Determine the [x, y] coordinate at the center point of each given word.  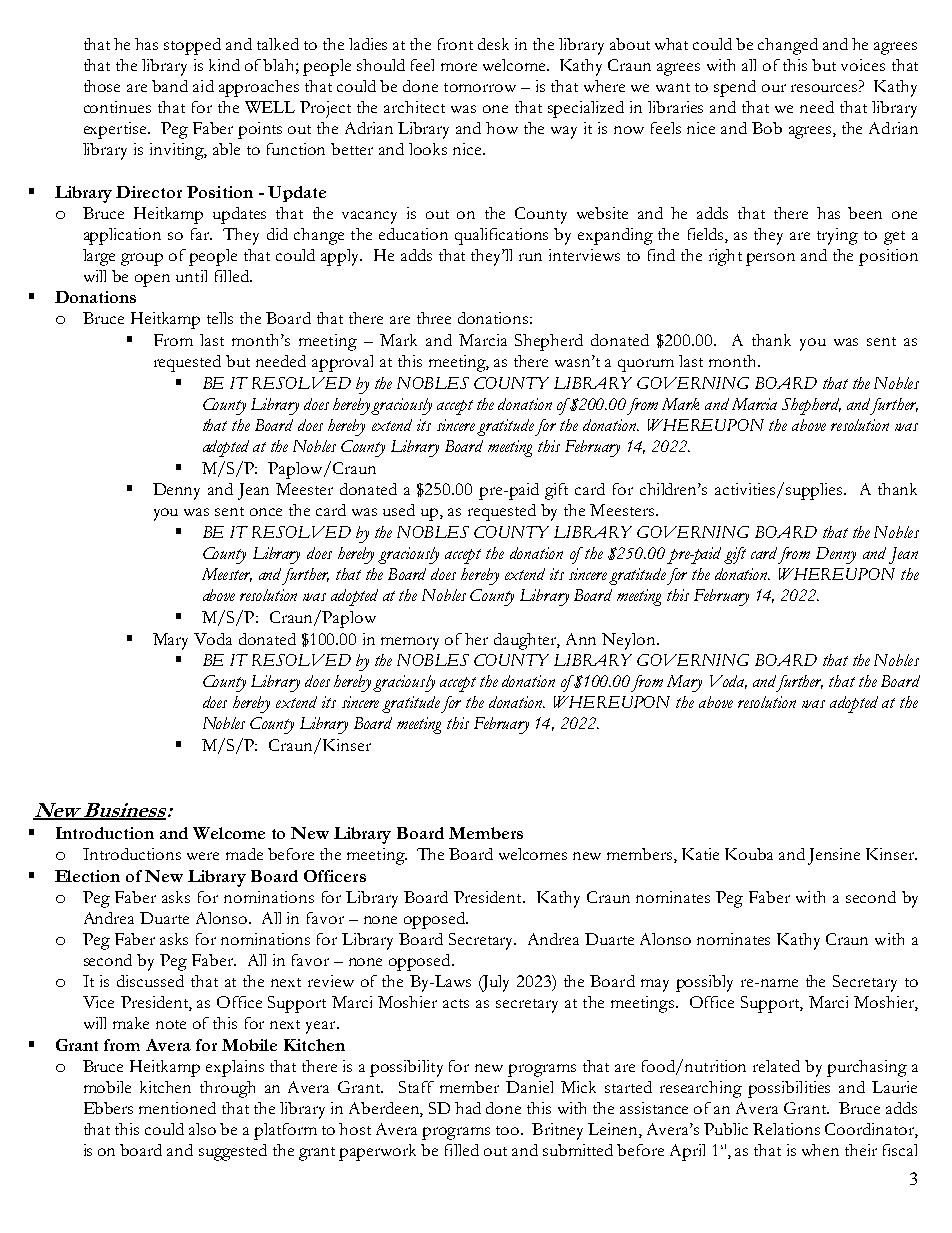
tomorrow [480, 87]
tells [220, 318]
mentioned [177, 1108]
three [434, 318]
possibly [704, 983]
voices [863, 65]
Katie [700, 854]
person [770, 259]
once [266, 512]
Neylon [630, 641]
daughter [527, 641]
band [170, 86]
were [203, 856]
